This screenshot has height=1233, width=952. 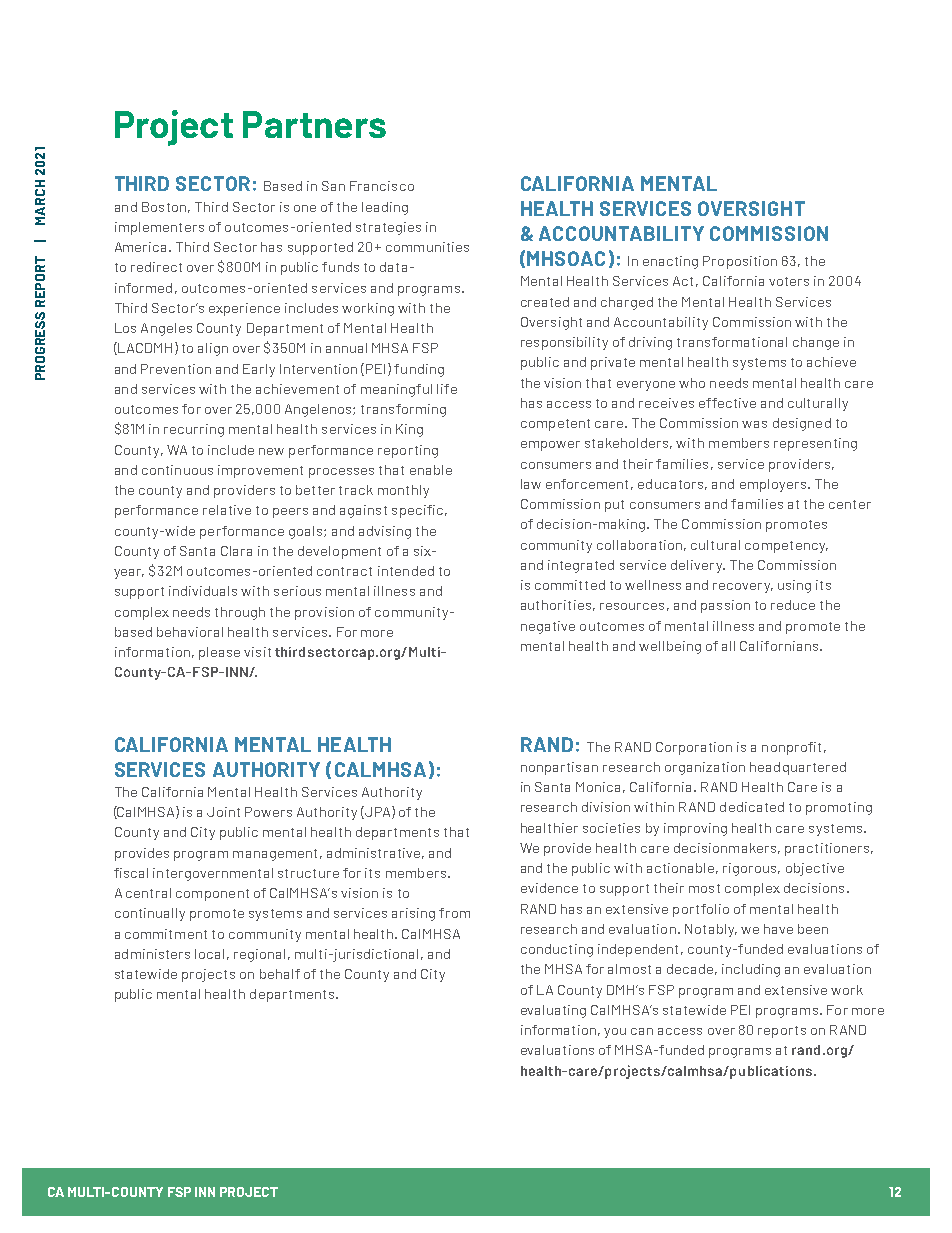 What do you see at coordinates (223, 812) in the screenshot?
I see `Joint` at bounding box center [223, 812].
